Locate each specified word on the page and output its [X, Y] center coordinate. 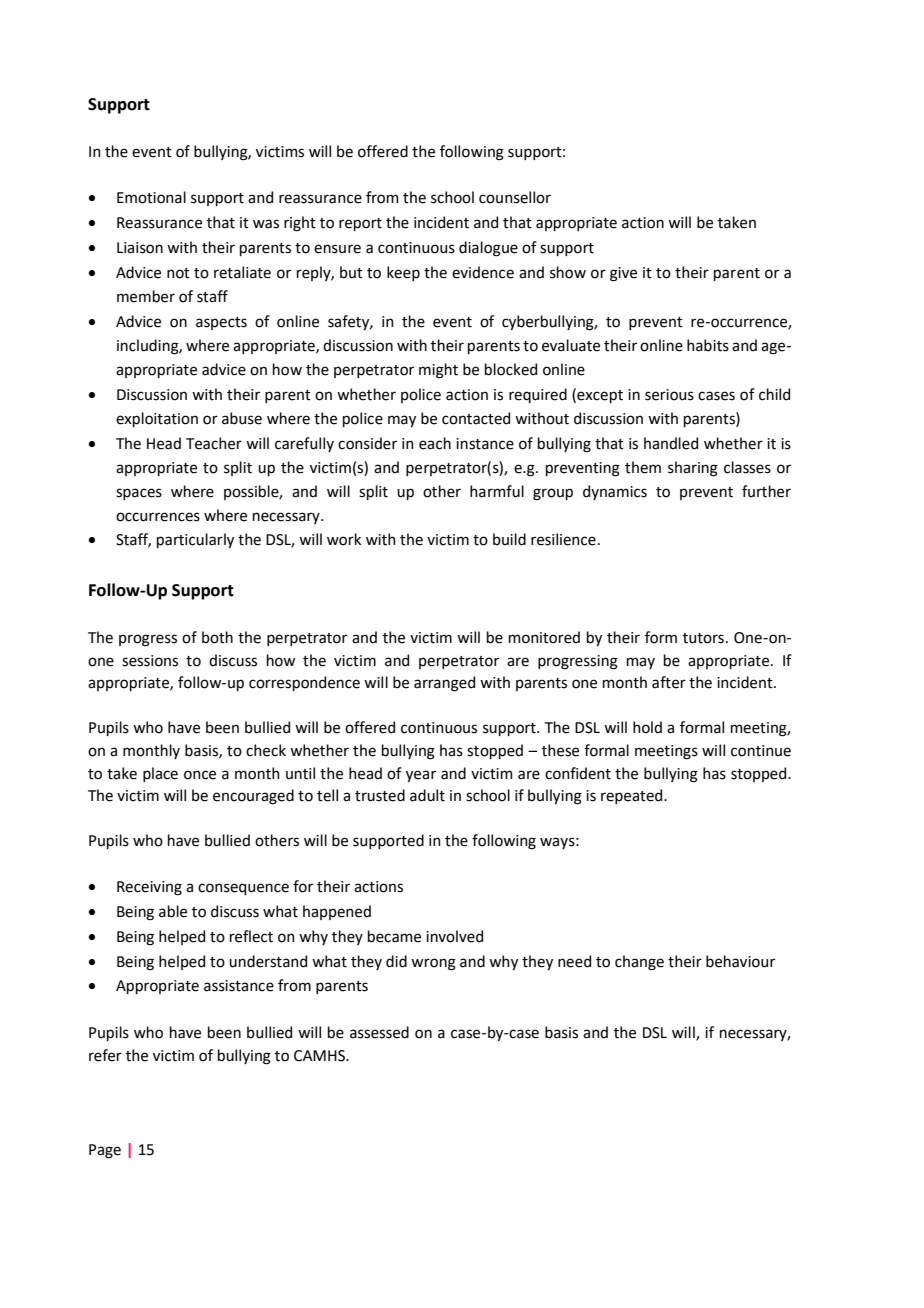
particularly [195, 540]
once [200, 775]
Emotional [151, 197]
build [509, 539]
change [639, 963]
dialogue [488, 249]
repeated [633, 796]
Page [105, 1151]
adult [427, 795]
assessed [379, 1032]
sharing [693, 469]
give [623, 274]
